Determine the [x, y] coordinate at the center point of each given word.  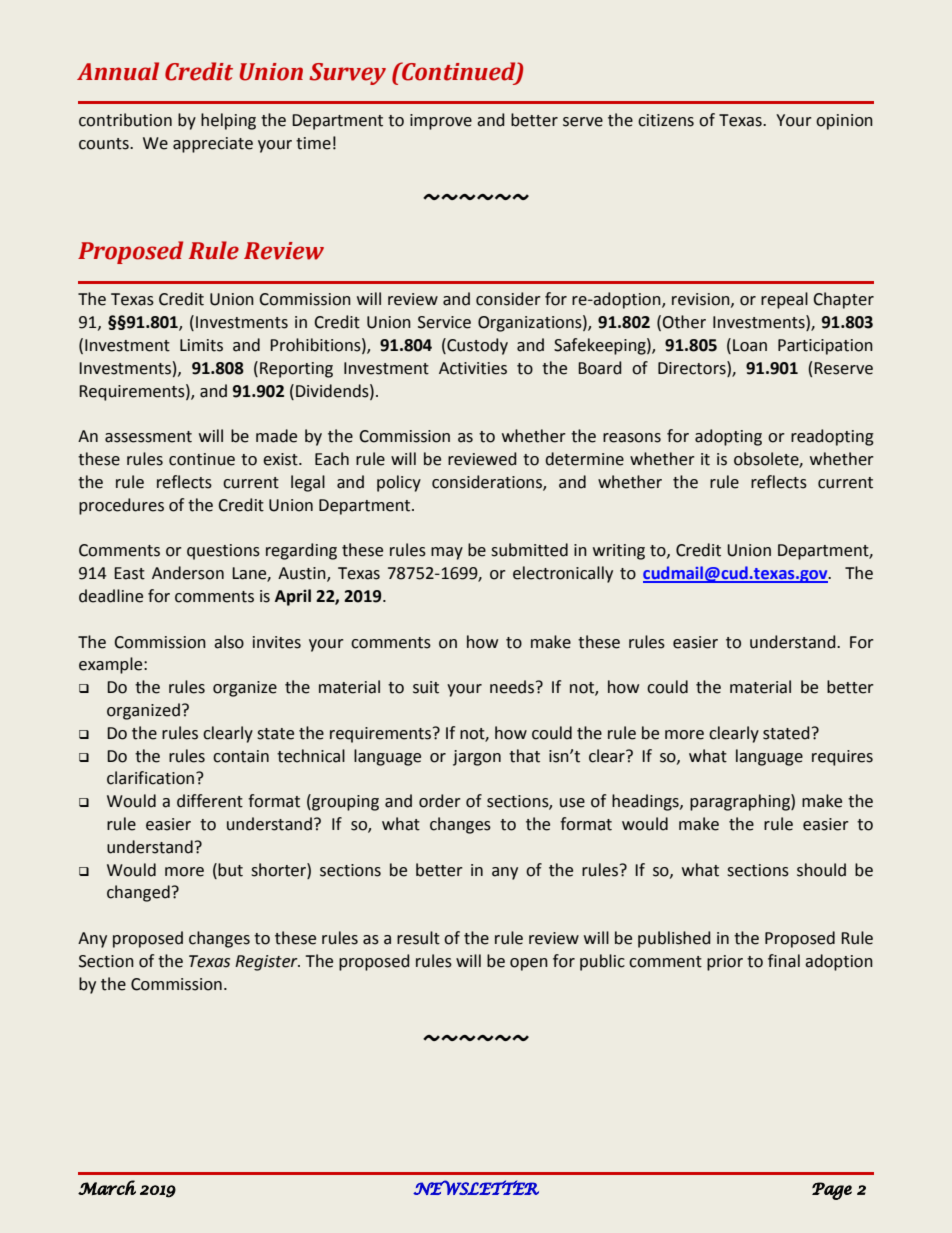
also [229, 642]
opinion [844, 122]
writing [619, 552]
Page [832, 1191]
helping [228, 121]
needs [513, 687]
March [107, 1187]
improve [441, 122]
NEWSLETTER [476, 1187]
